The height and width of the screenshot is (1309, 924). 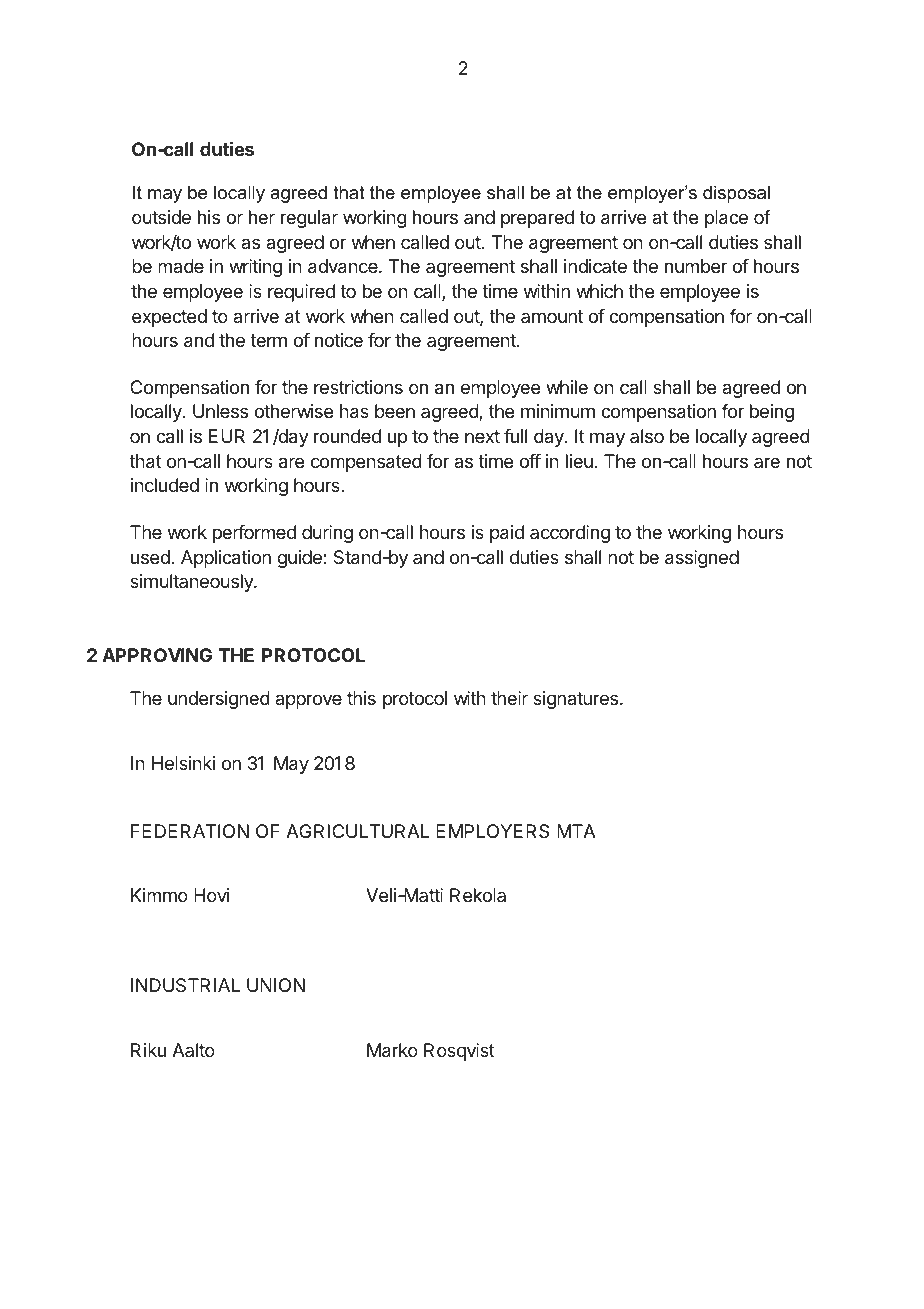 What do you see at coordinates (537, 219) in the screenshot?
I see `prepared` at bounding box center [537, 219].
